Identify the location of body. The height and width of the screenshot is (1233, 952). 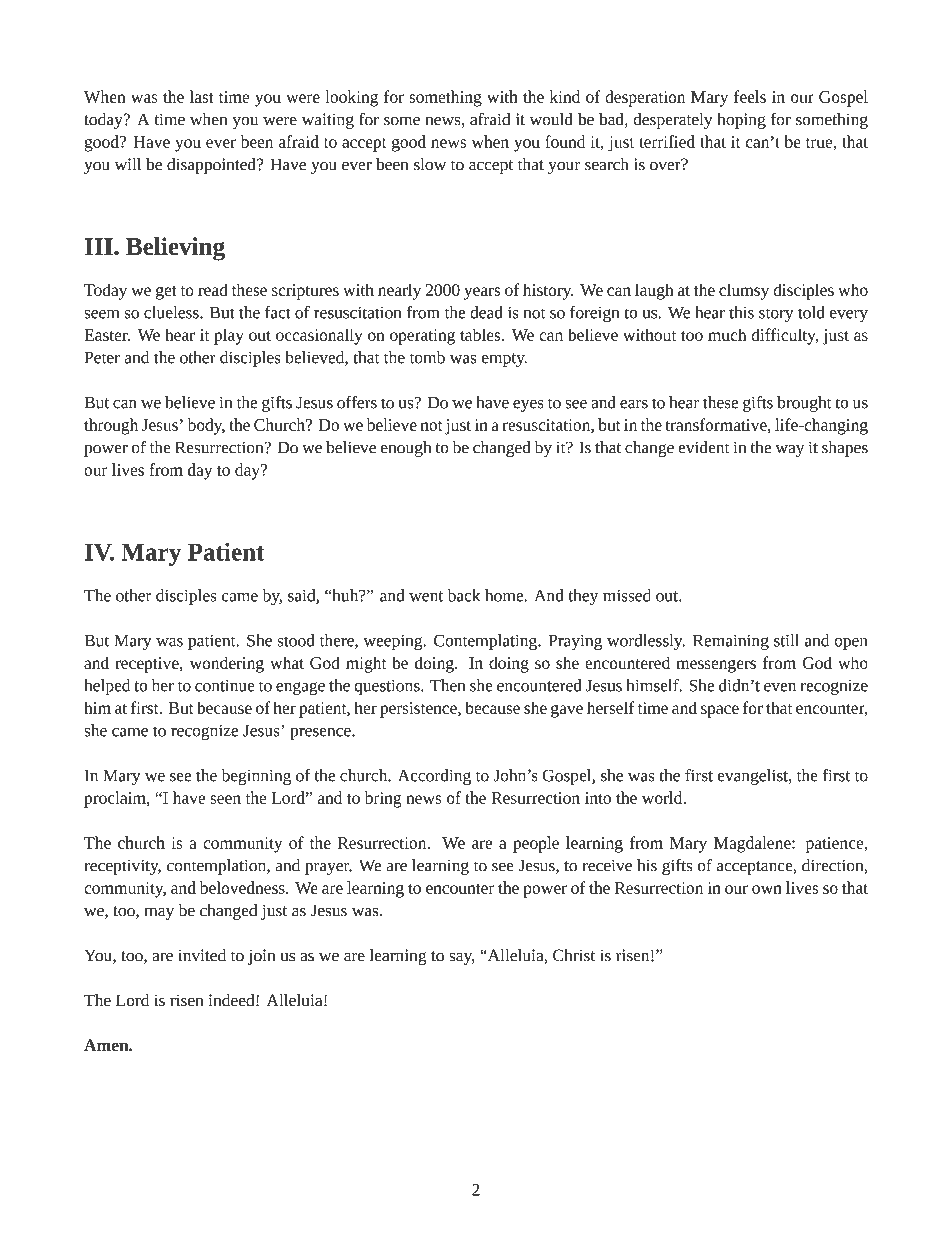
(206, 426).
